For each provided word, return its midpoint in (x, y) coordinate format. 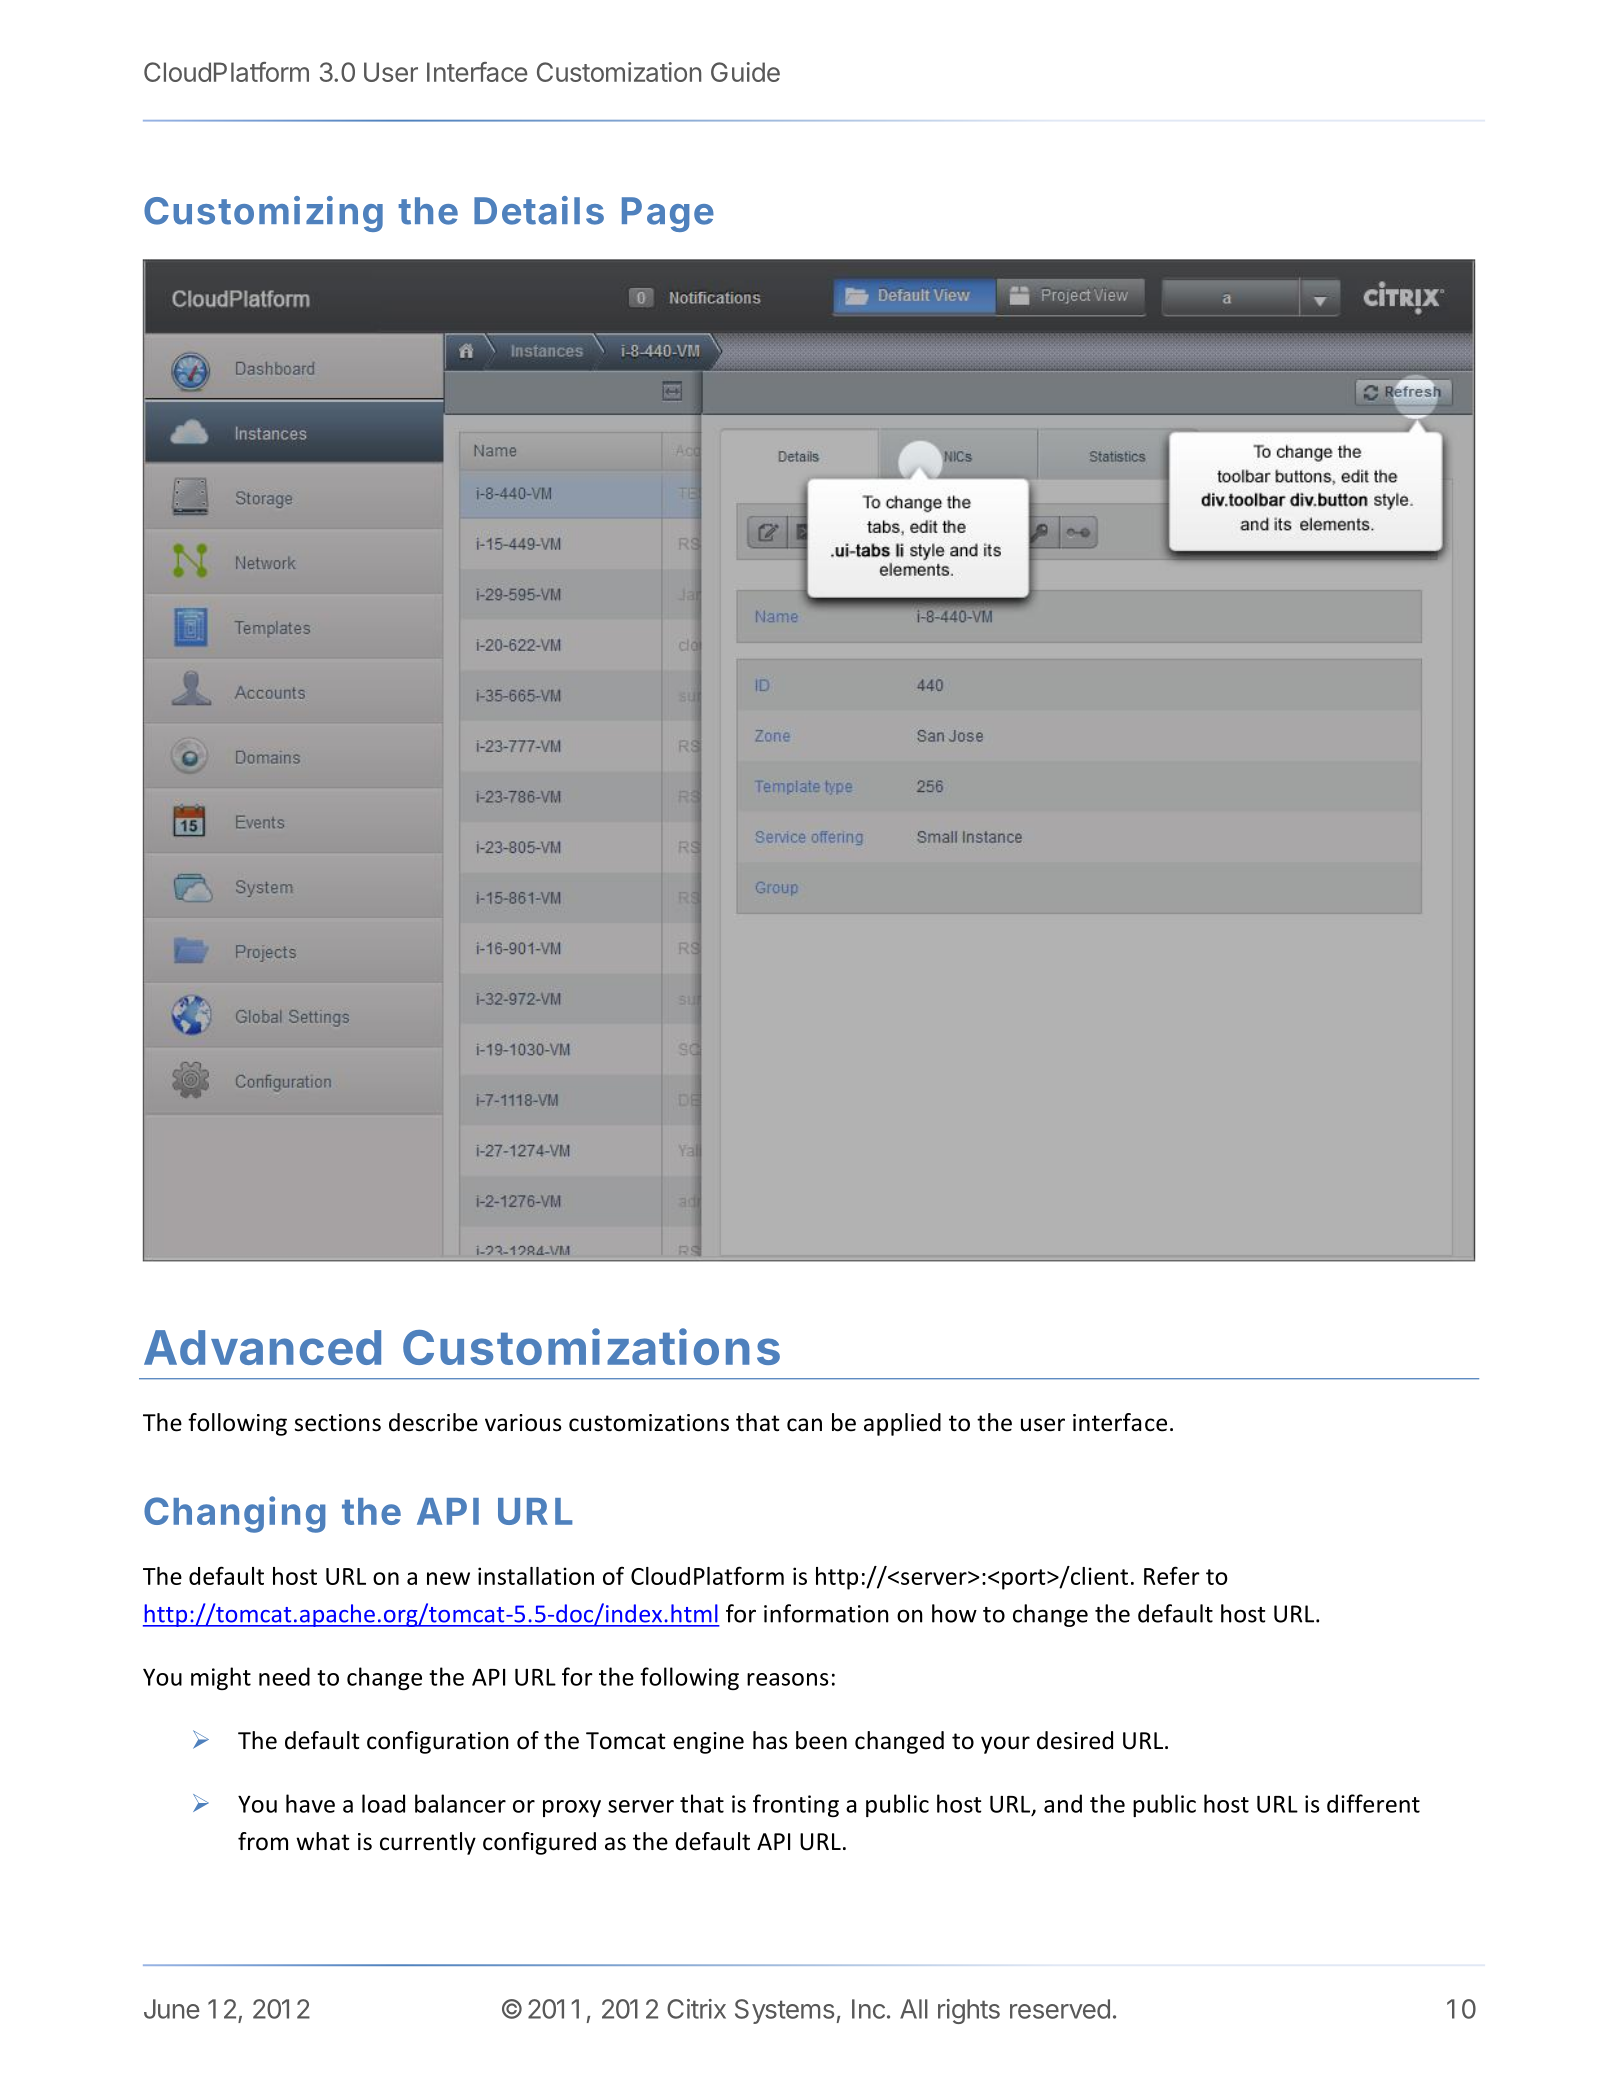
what (323, 1841)
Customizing (263, 214)
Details (539, 210)
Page (668, 214)
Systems (784, 2011)
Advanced (262, 1347)
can (804, 1425)
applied (902, 1424)
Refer (1172, 1575)
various (523, 1423)
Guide (745, 72)
